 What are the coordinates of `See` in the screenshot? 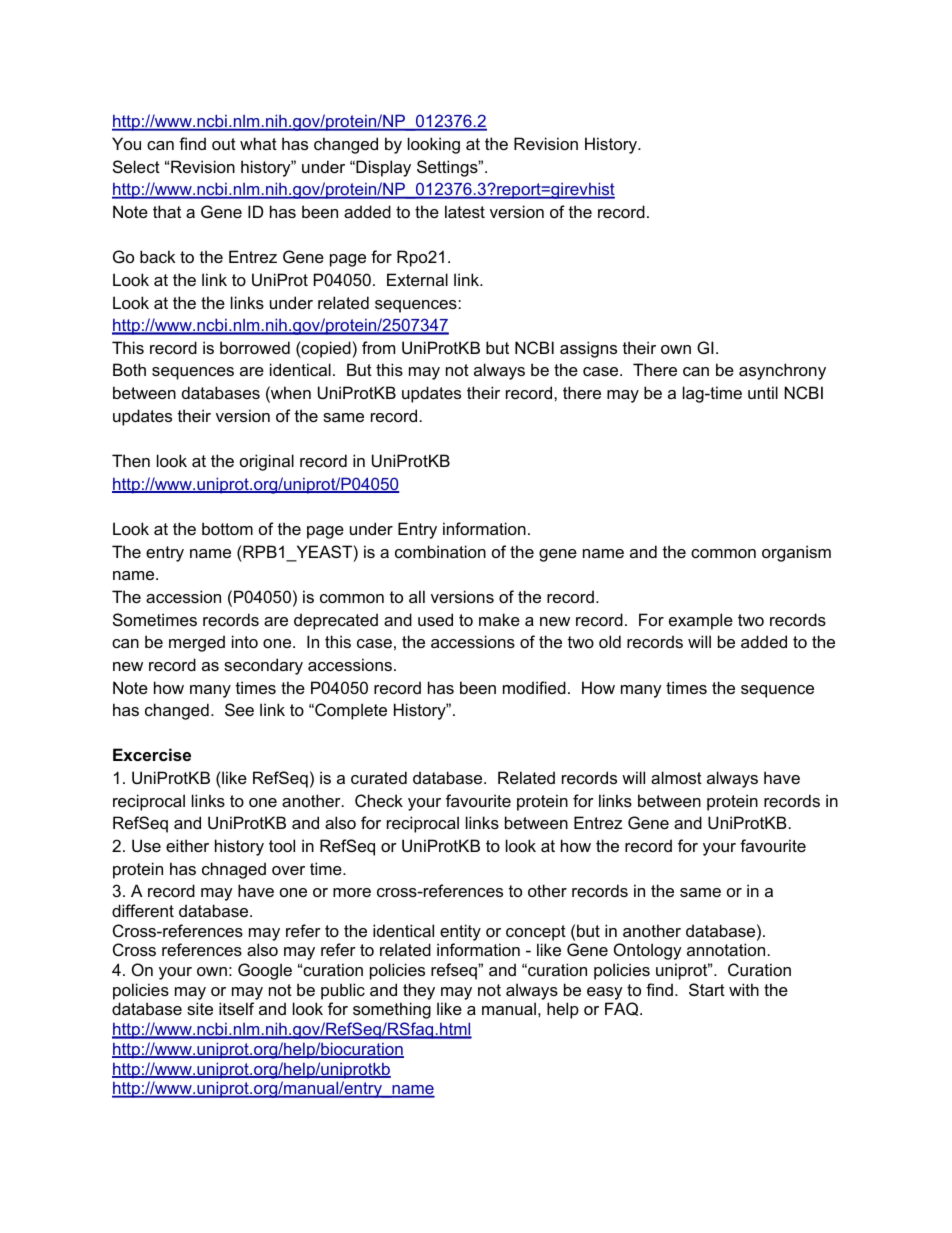 It's located at (239, 709).
